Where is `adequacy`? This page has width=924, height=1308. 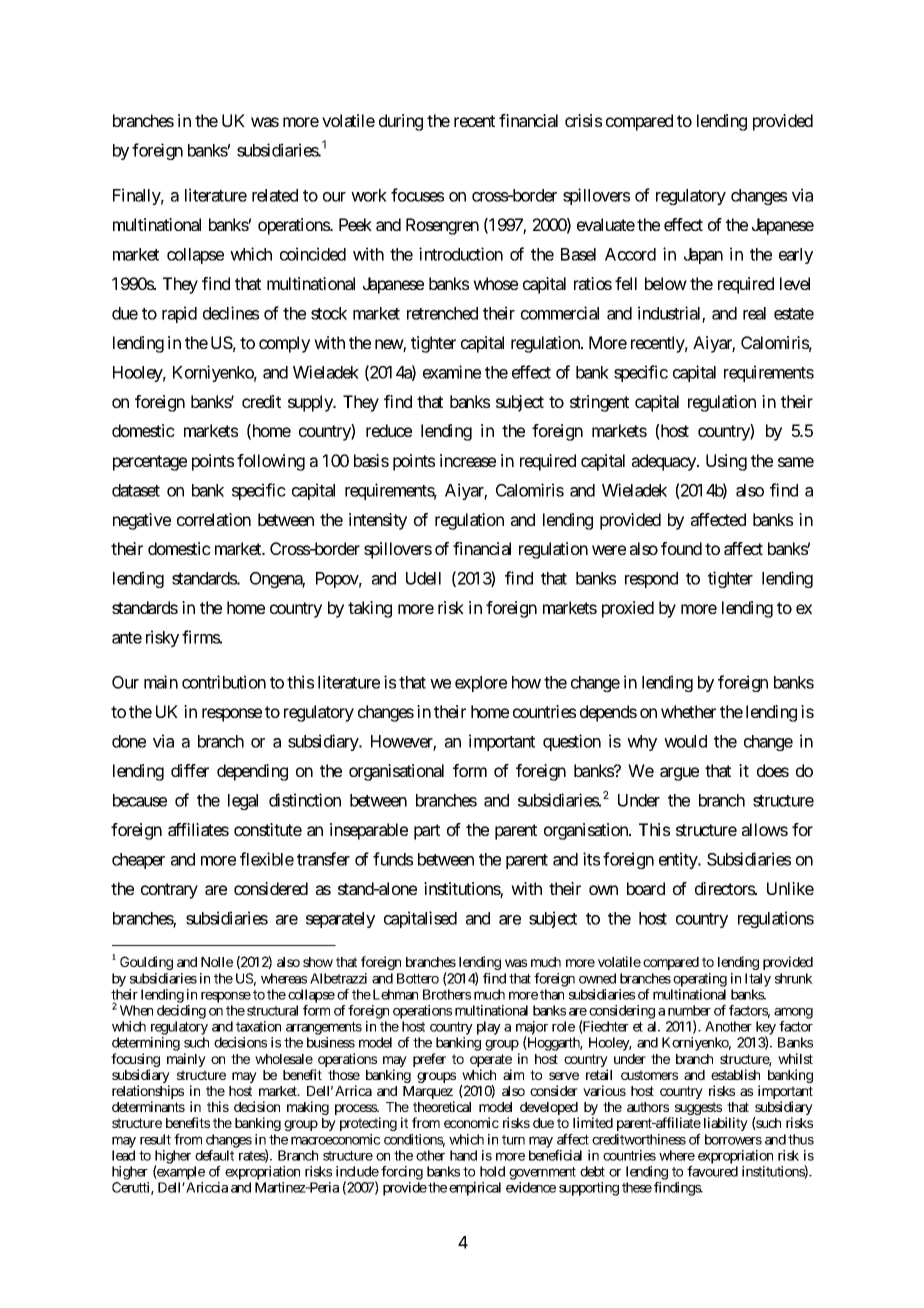
adequacy is located at coordinates (665, 462).
